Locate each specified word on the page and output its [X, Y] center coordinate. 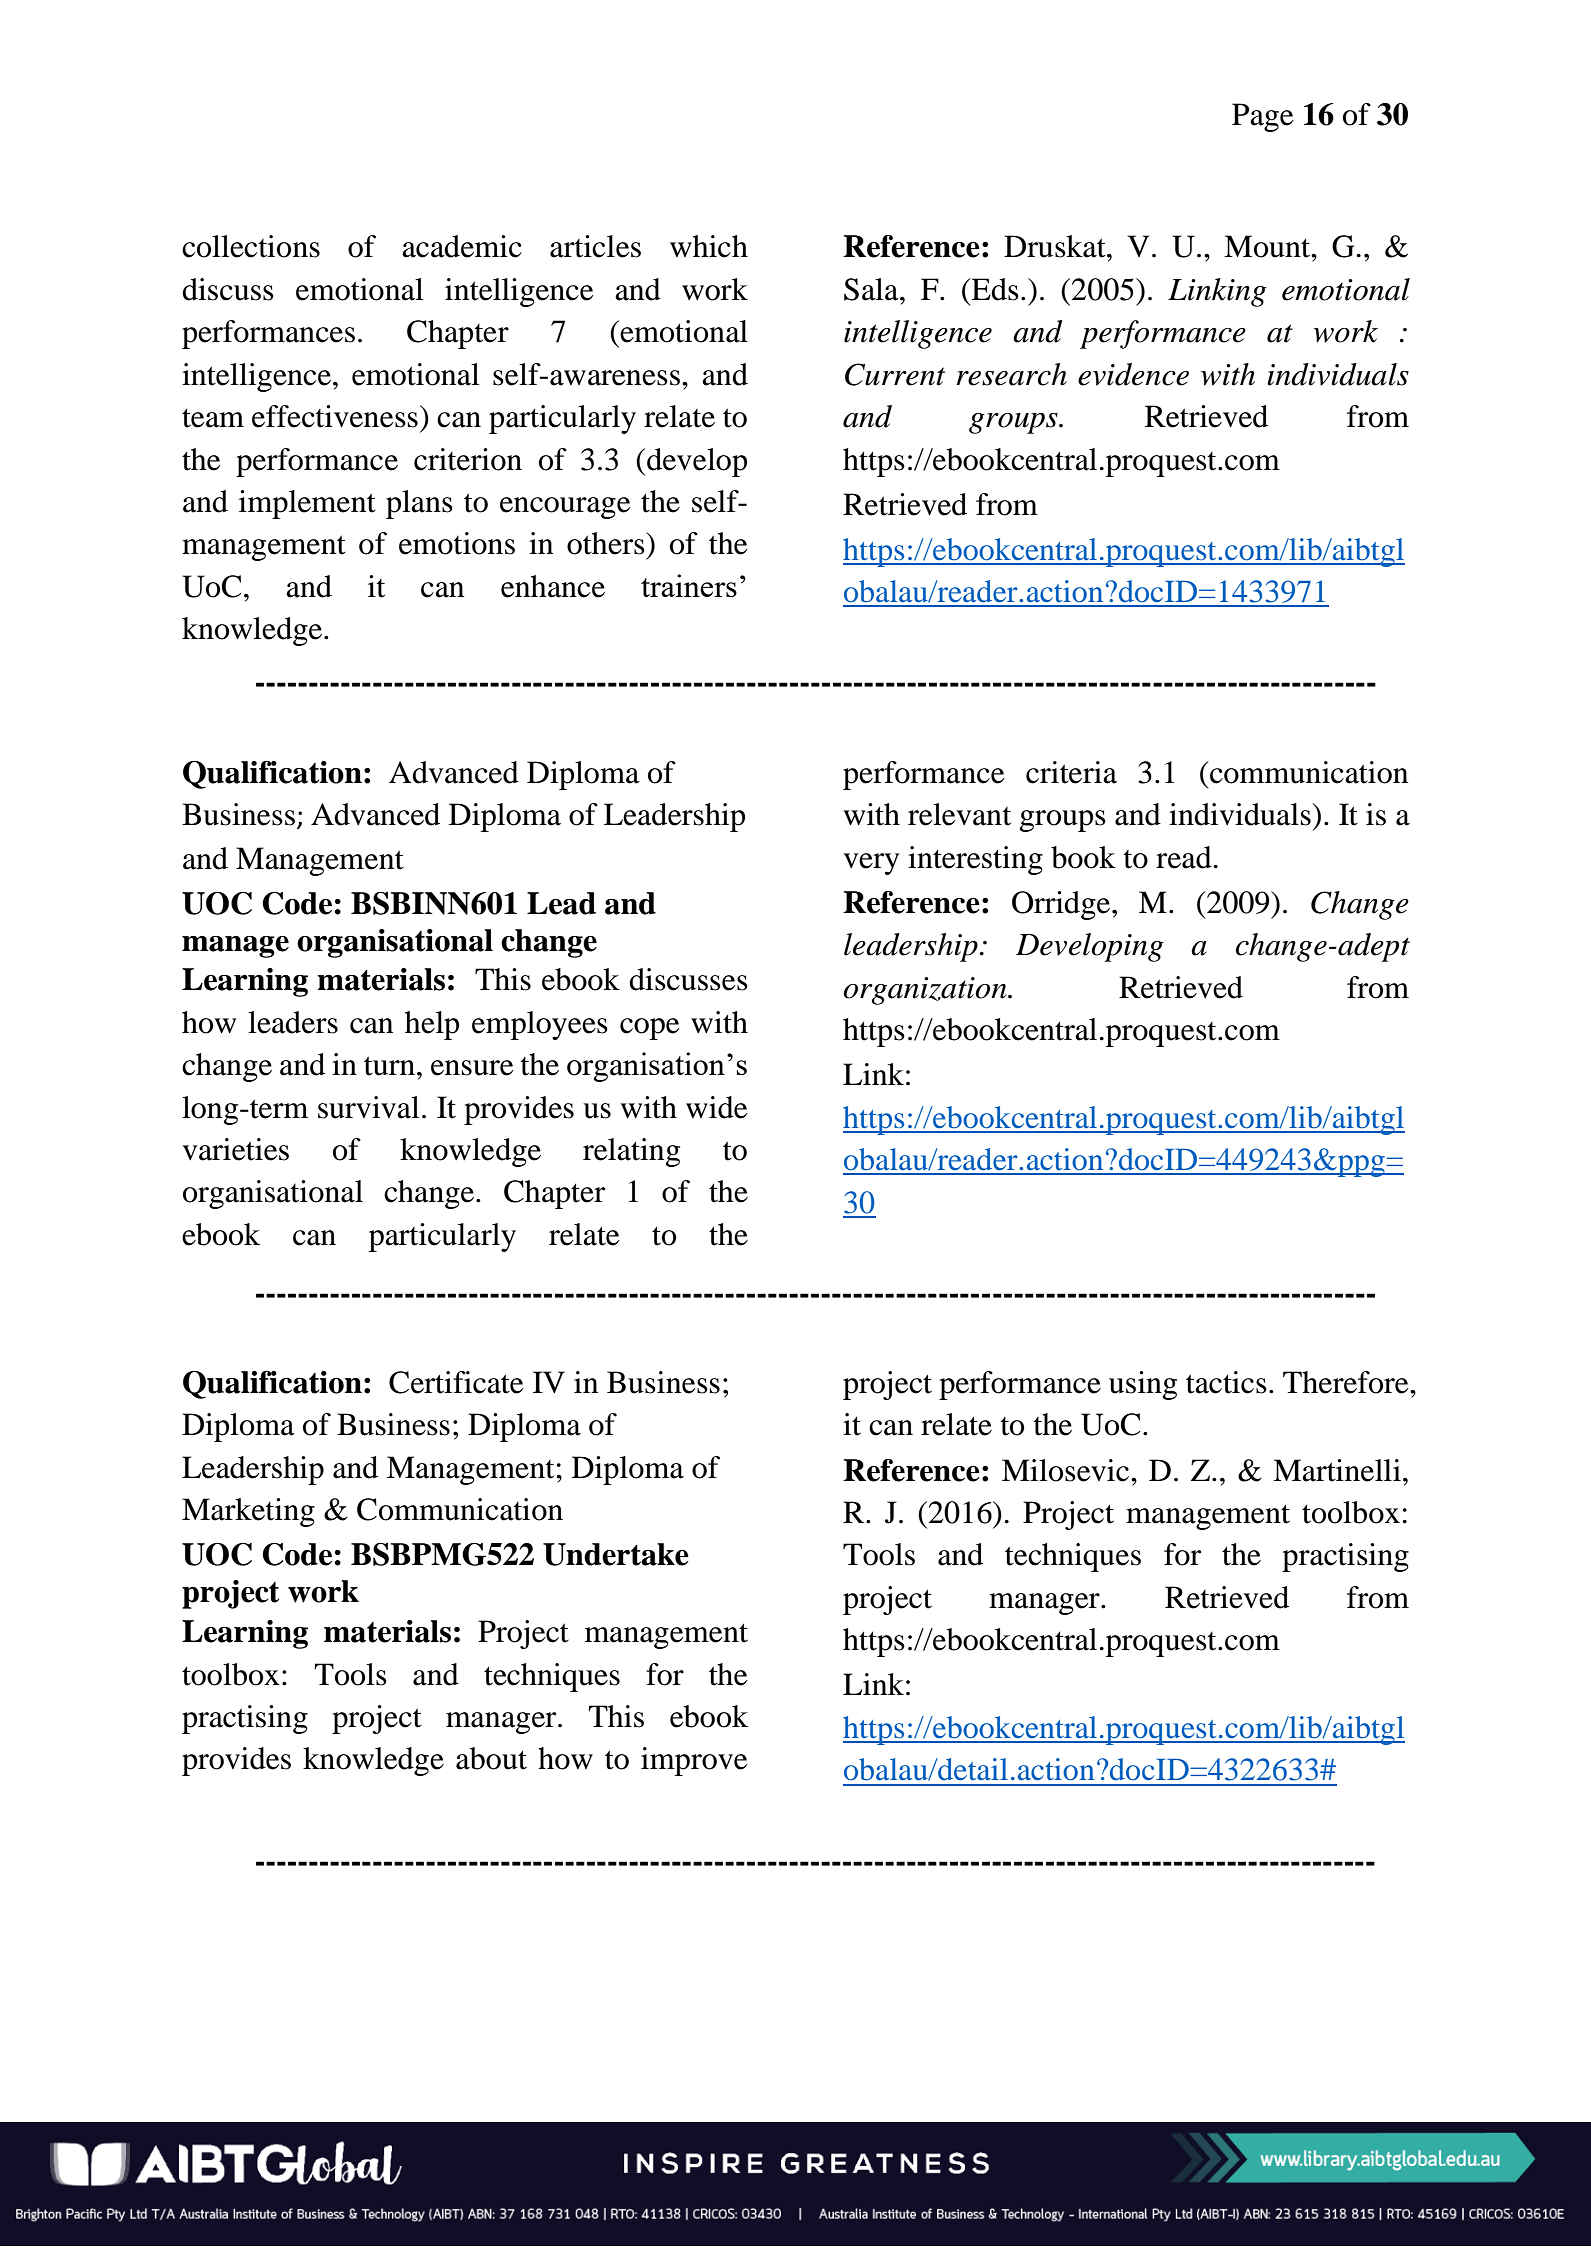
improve [694, 1761]
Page [1263, 117]
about [491, 1758]
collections [251, 246]
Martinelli [1337, 1470]
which [709, 246]
